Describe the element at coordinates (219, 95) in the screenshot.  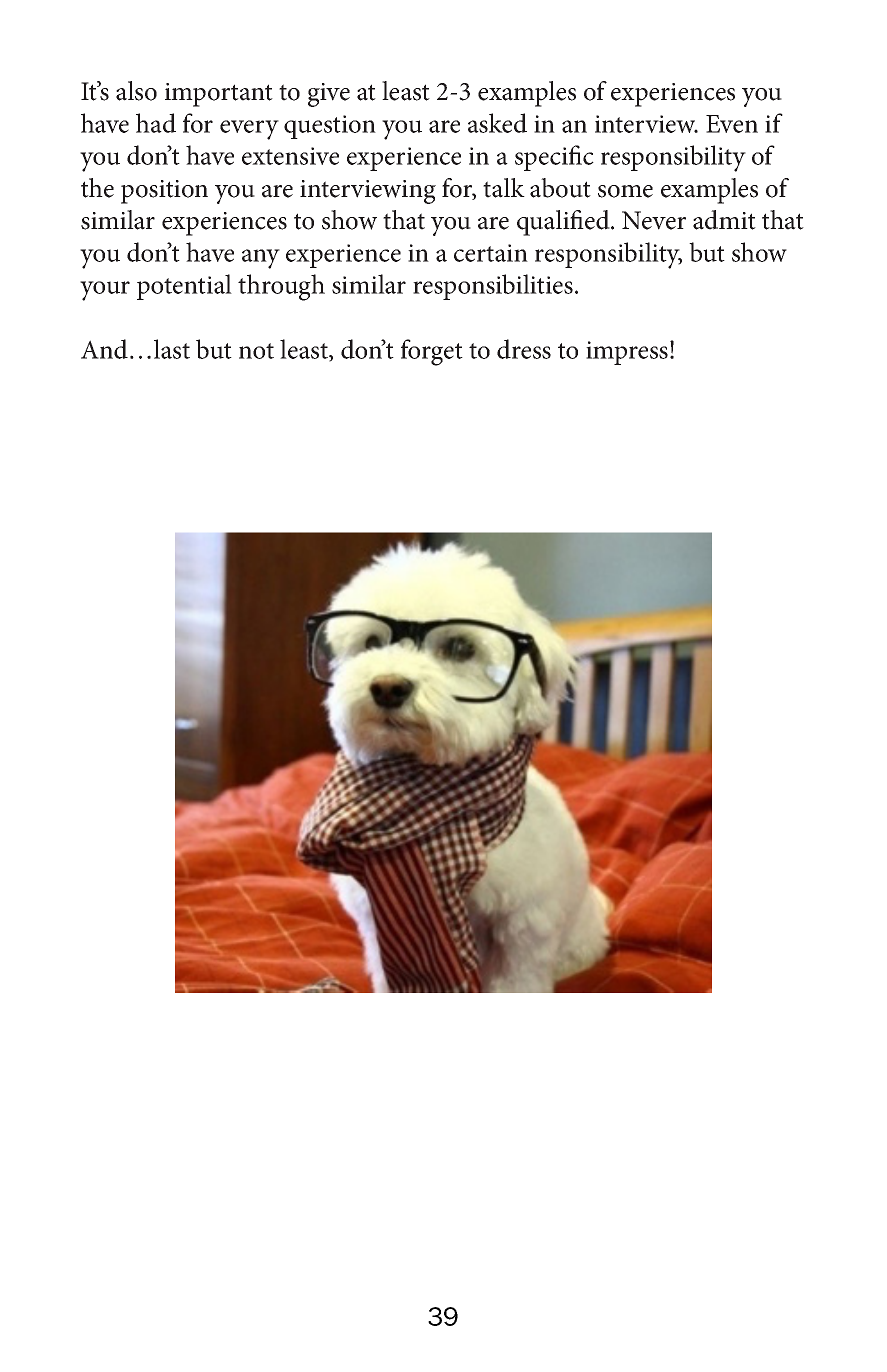
I see `important` at that location.
